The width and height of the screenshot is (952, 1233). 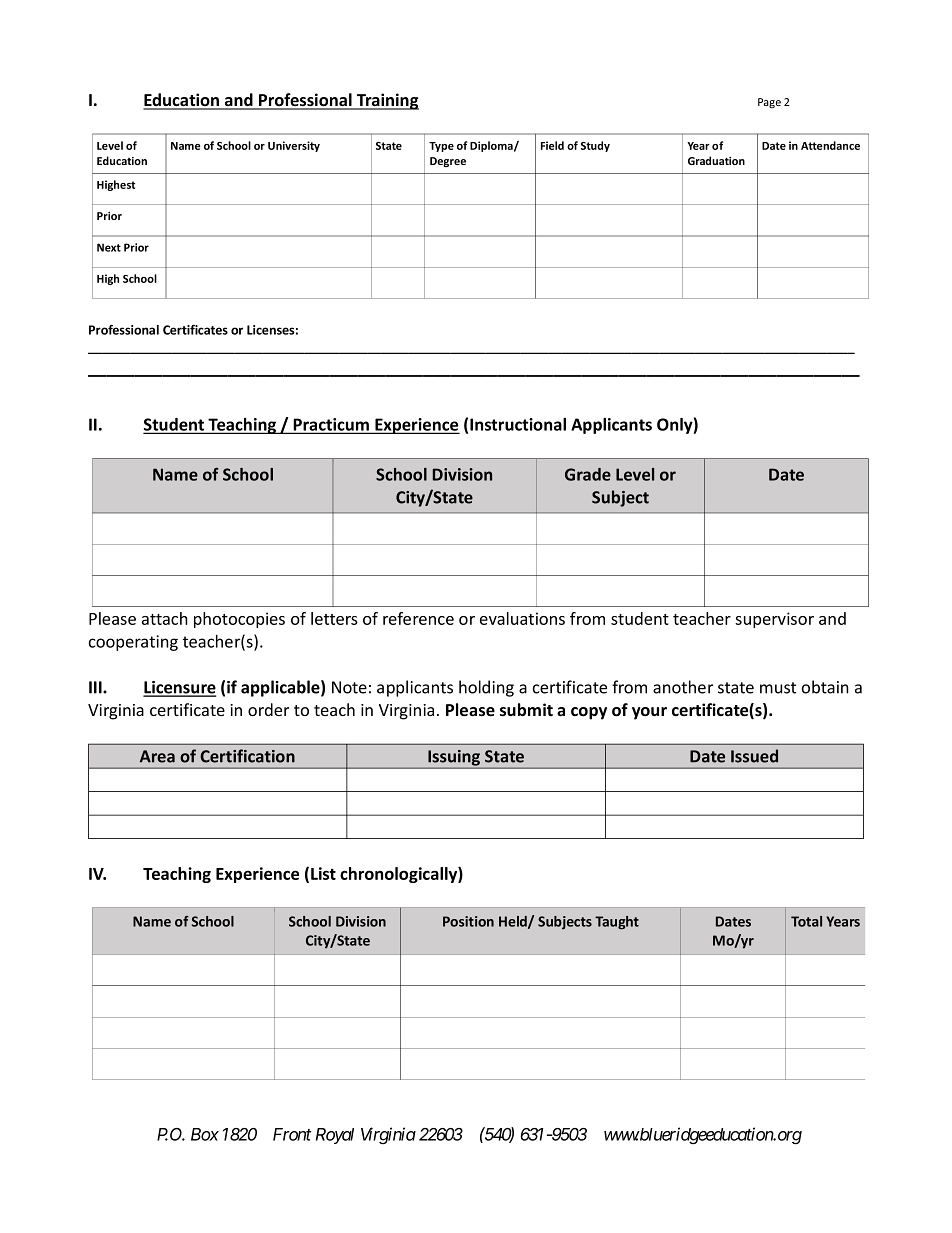 What do you see at coordinates (294, 146) in the screenshot?
I see `University` at bounding box center [294, 146].
